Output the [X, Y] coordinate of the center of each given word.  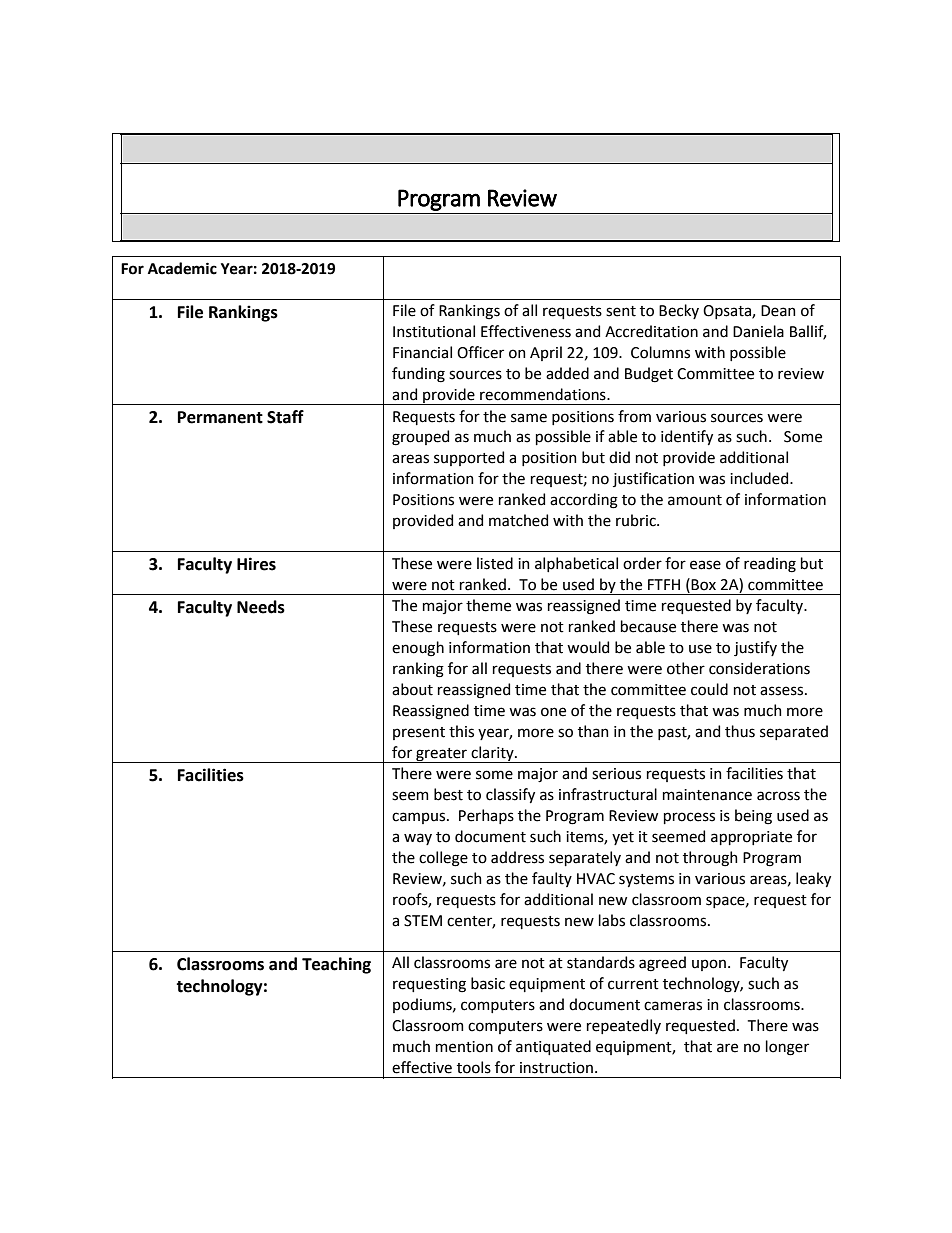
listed [495, 563]
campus [420, 818]
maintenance [707, 795]
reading [770, 565]
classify [510, 795]
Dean [778, 311]
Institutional [434, 331]
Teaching [336, 965]
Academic [182, 268]
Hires [256, 564]
